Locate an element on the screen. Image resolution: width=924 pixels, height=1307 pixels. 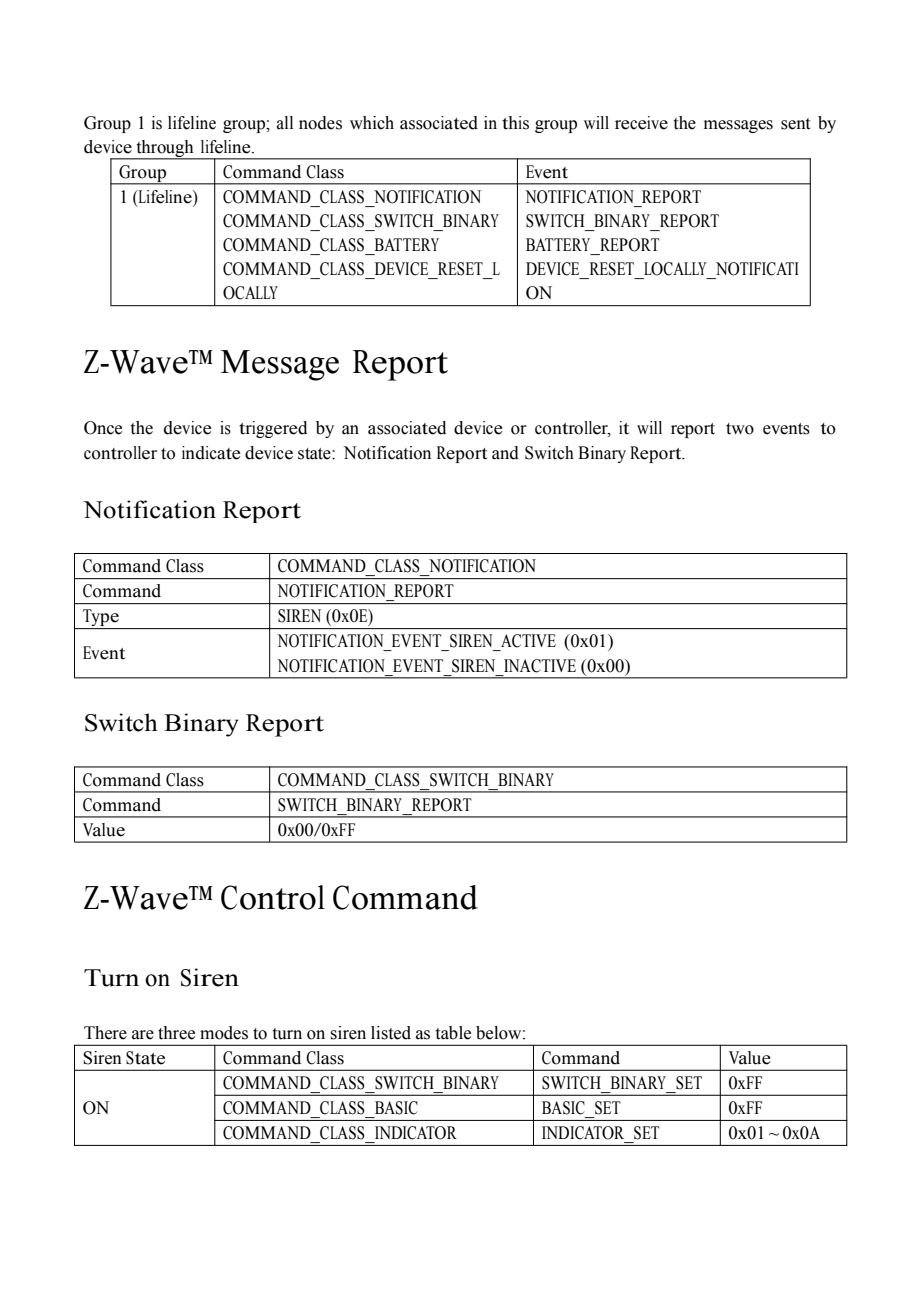
three is located at coordinates (176, 1033).
